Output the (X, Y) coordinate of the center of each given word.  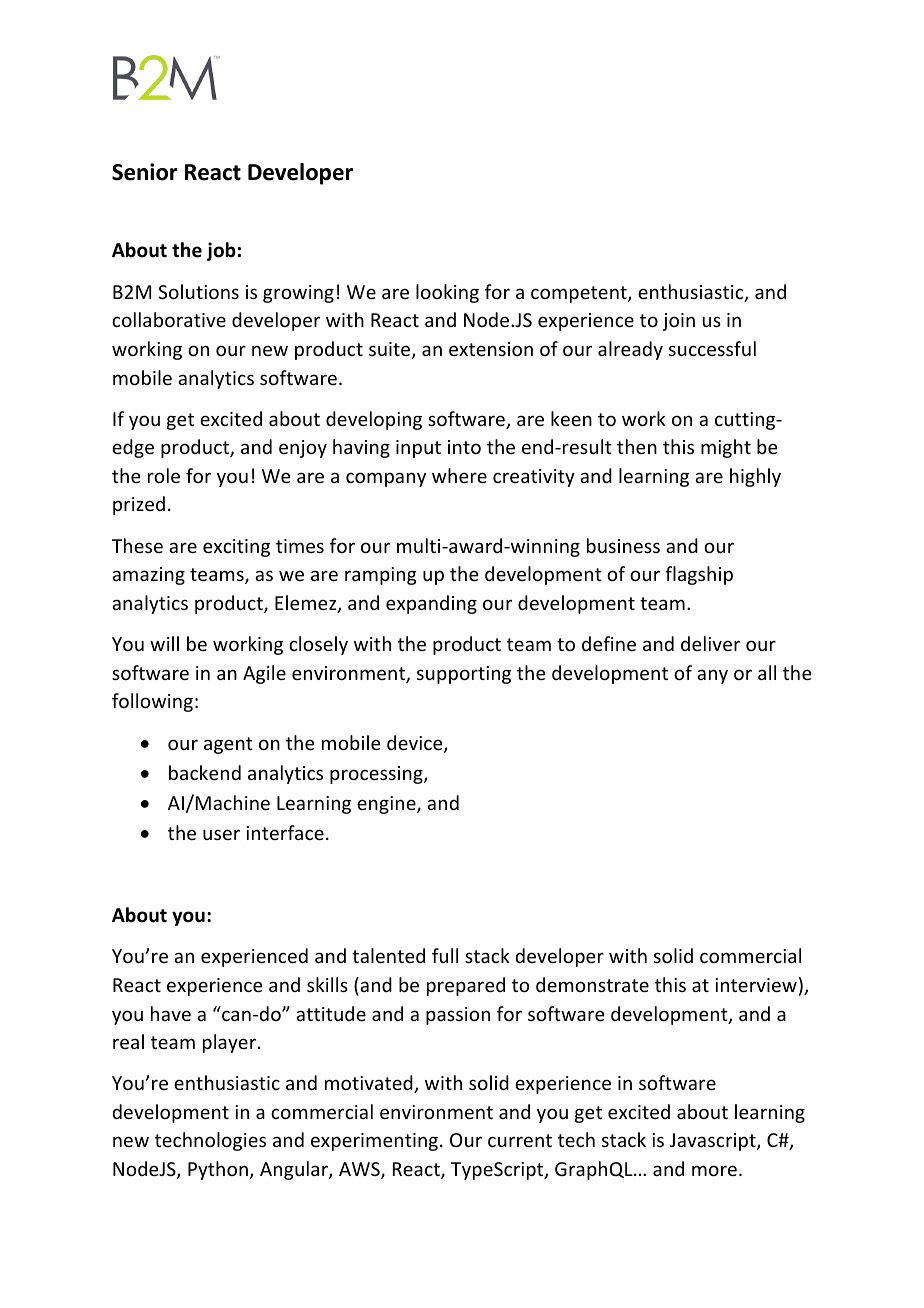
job (221, 251)
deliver (710, 643)
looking (447, 293)
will (164, 643)
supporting (464, 675)
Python (218, 1170)
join (679, 322)
